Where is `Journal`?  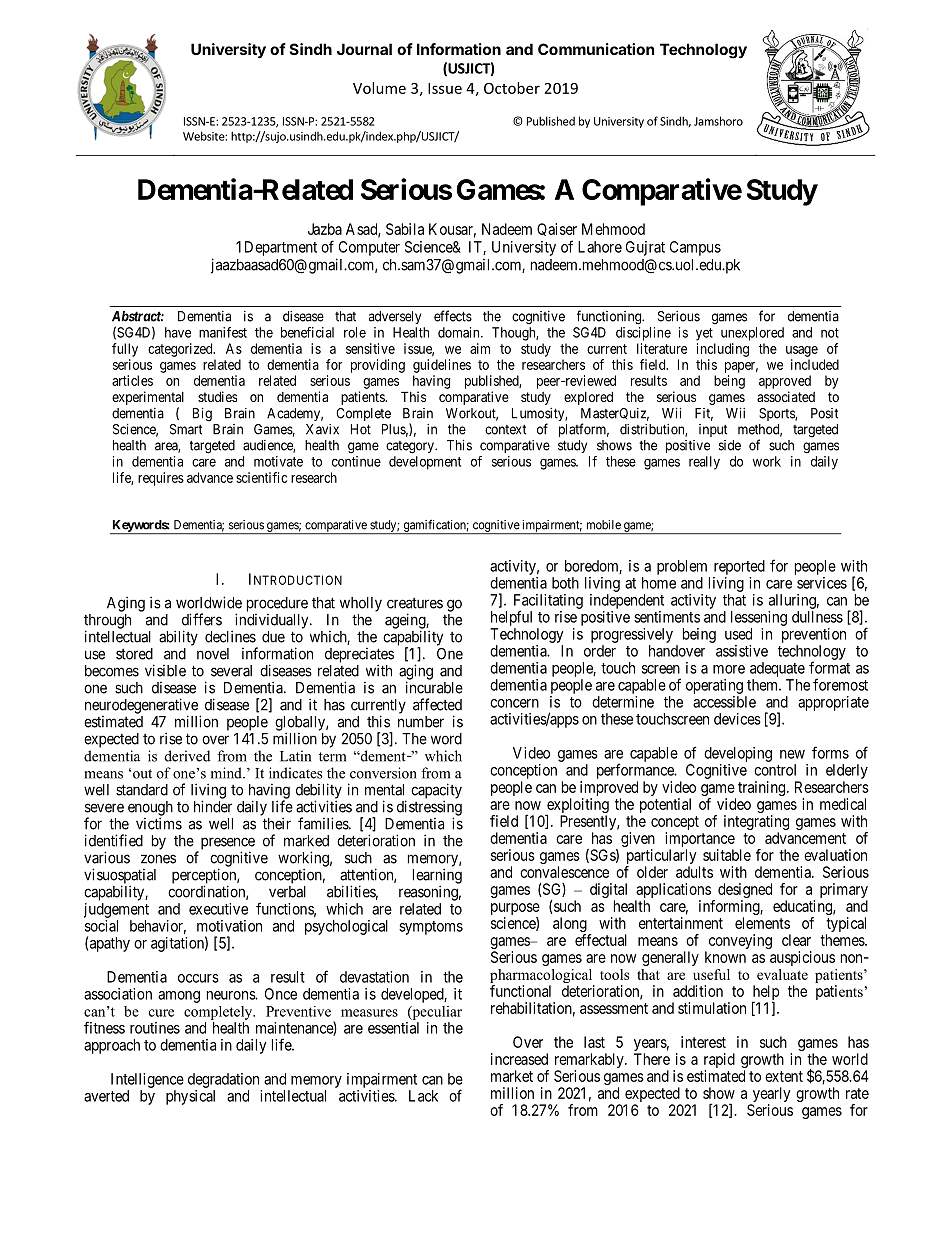
Journal is located at coordinates (364, 49).
